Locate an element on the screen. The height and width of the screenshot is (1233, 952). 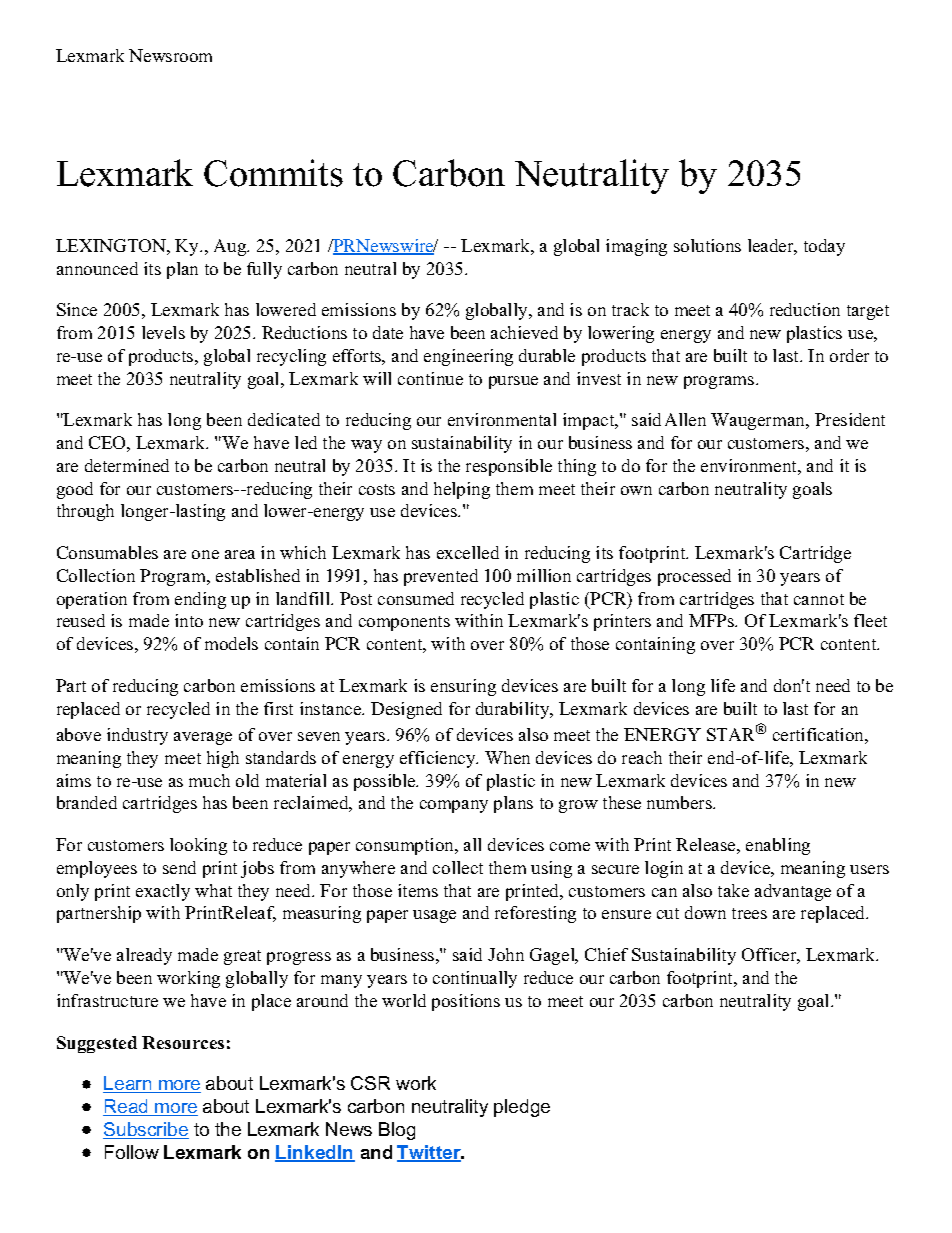
imaging is located at coordinates (636, 247).
